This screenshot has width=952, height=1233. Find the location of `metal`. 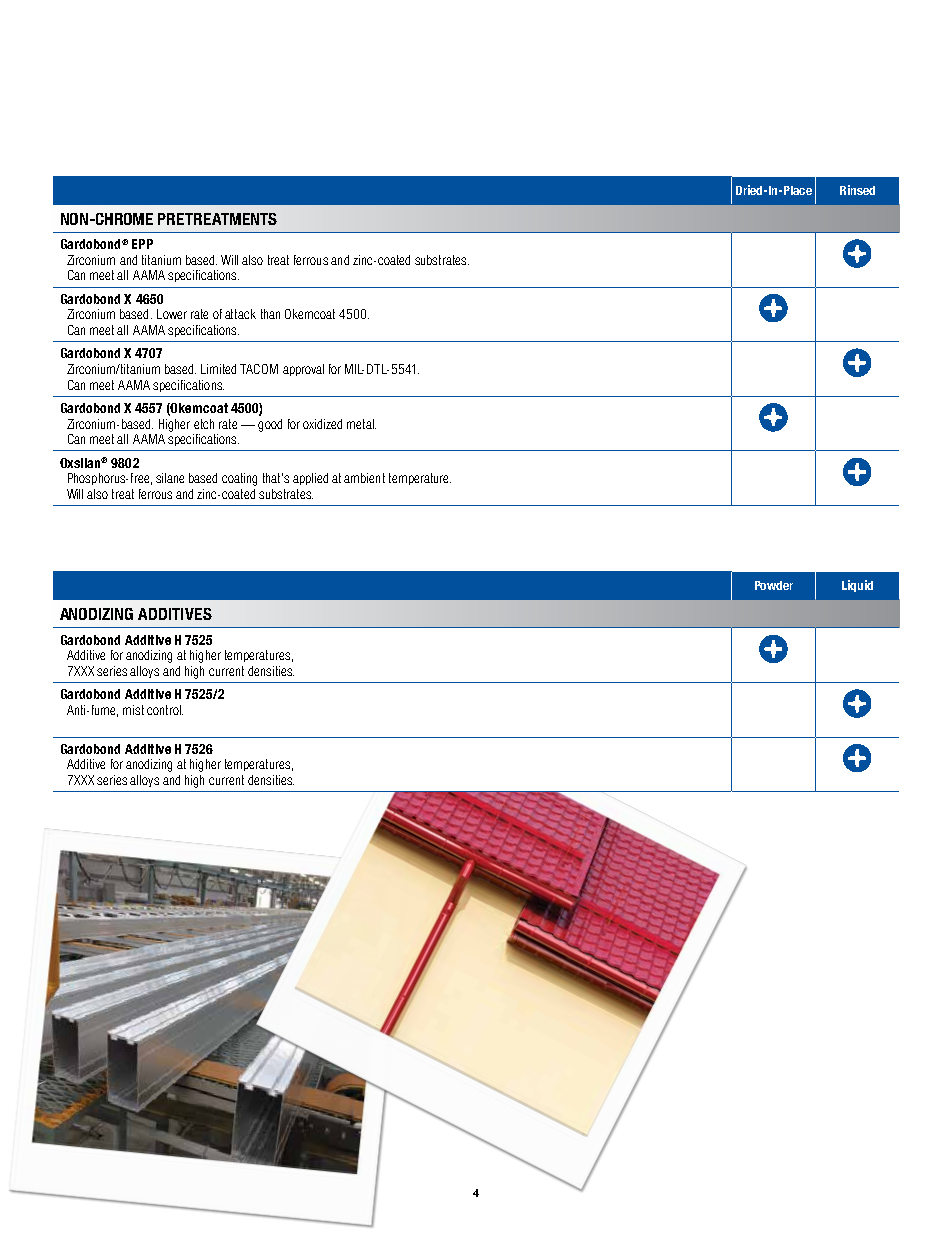

metal is located at coordinates (361, 424).
